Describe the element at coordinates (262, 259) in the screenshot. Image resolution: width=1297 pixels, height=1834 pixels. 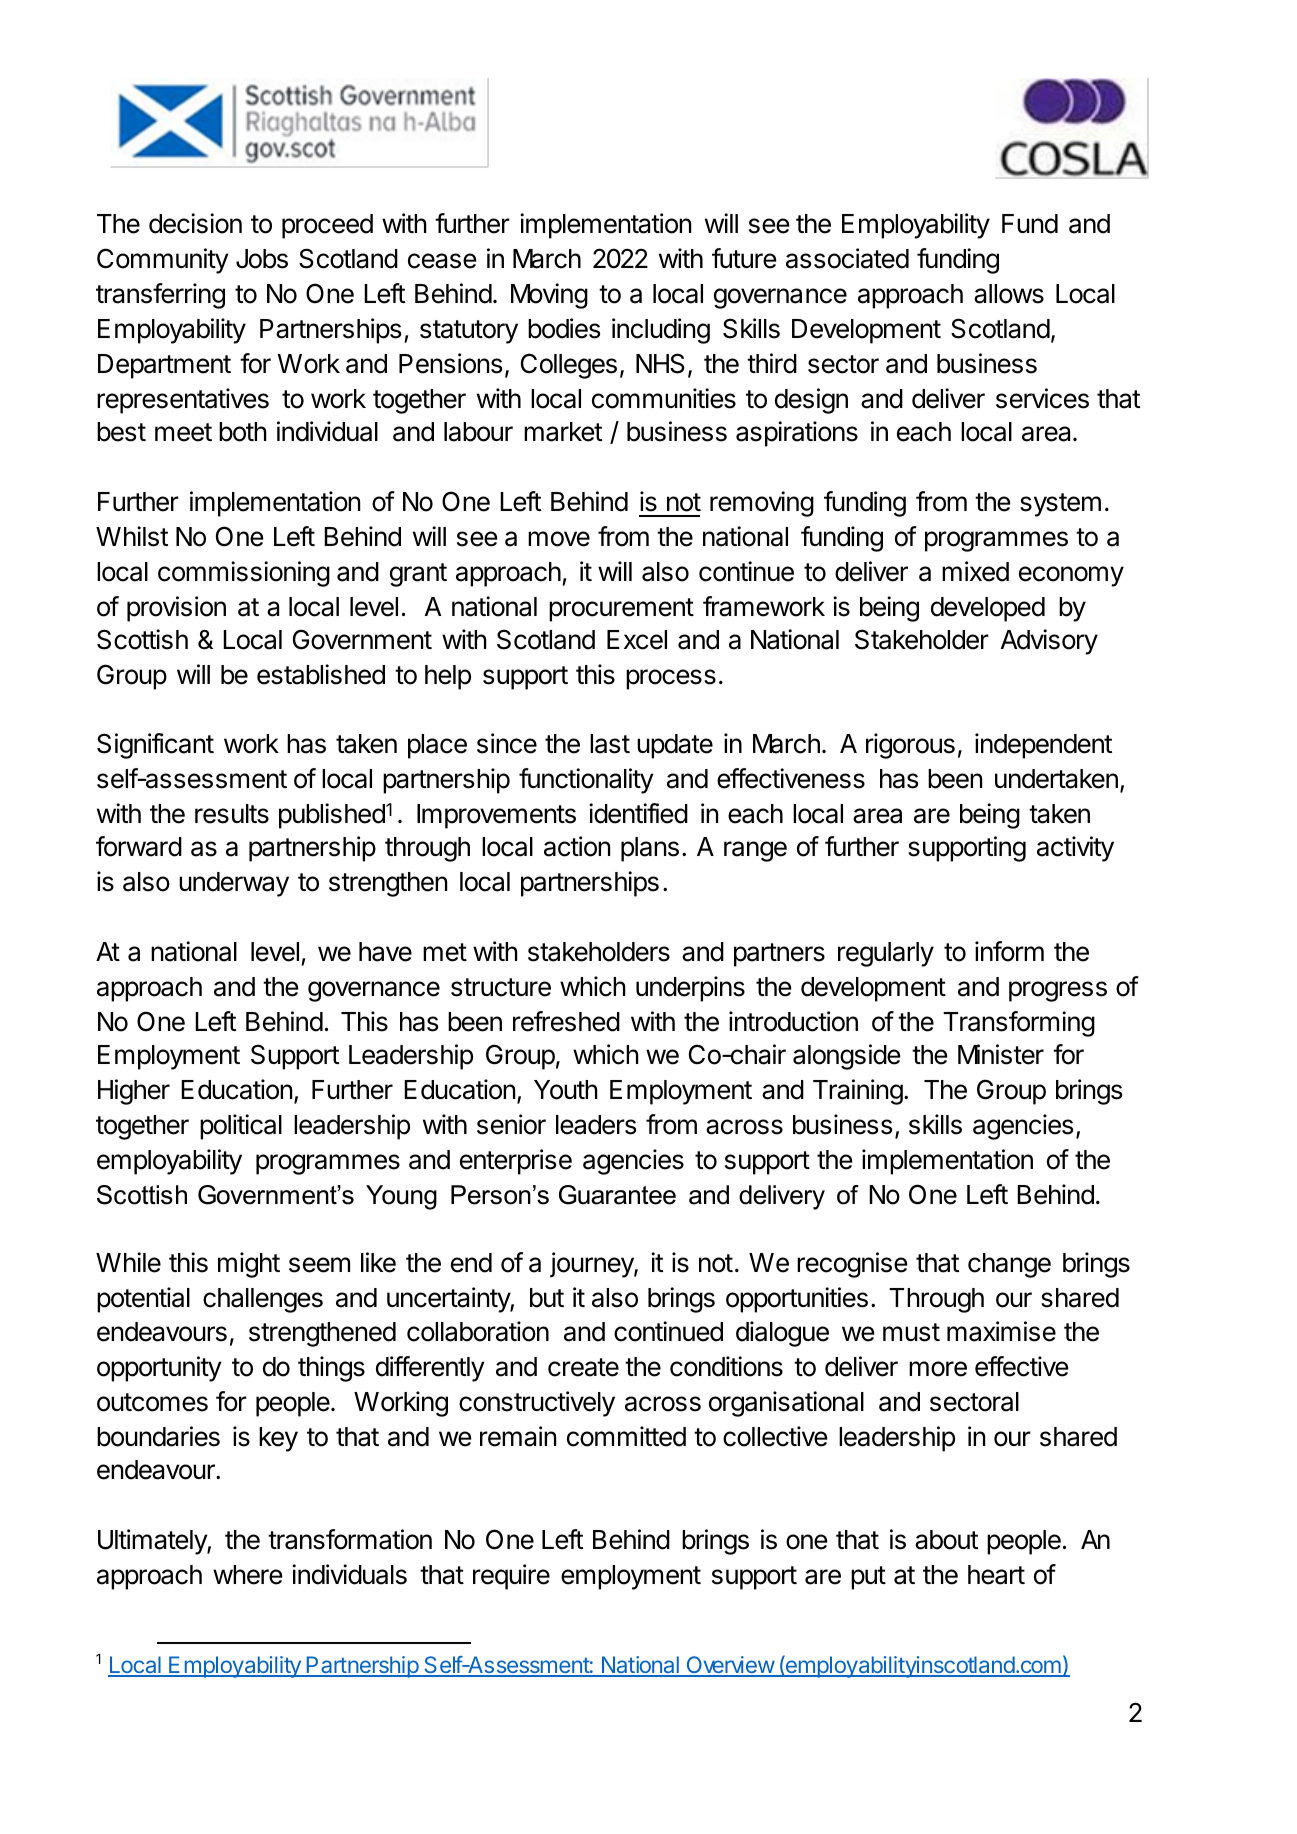
I see `Jobs` at that location.
